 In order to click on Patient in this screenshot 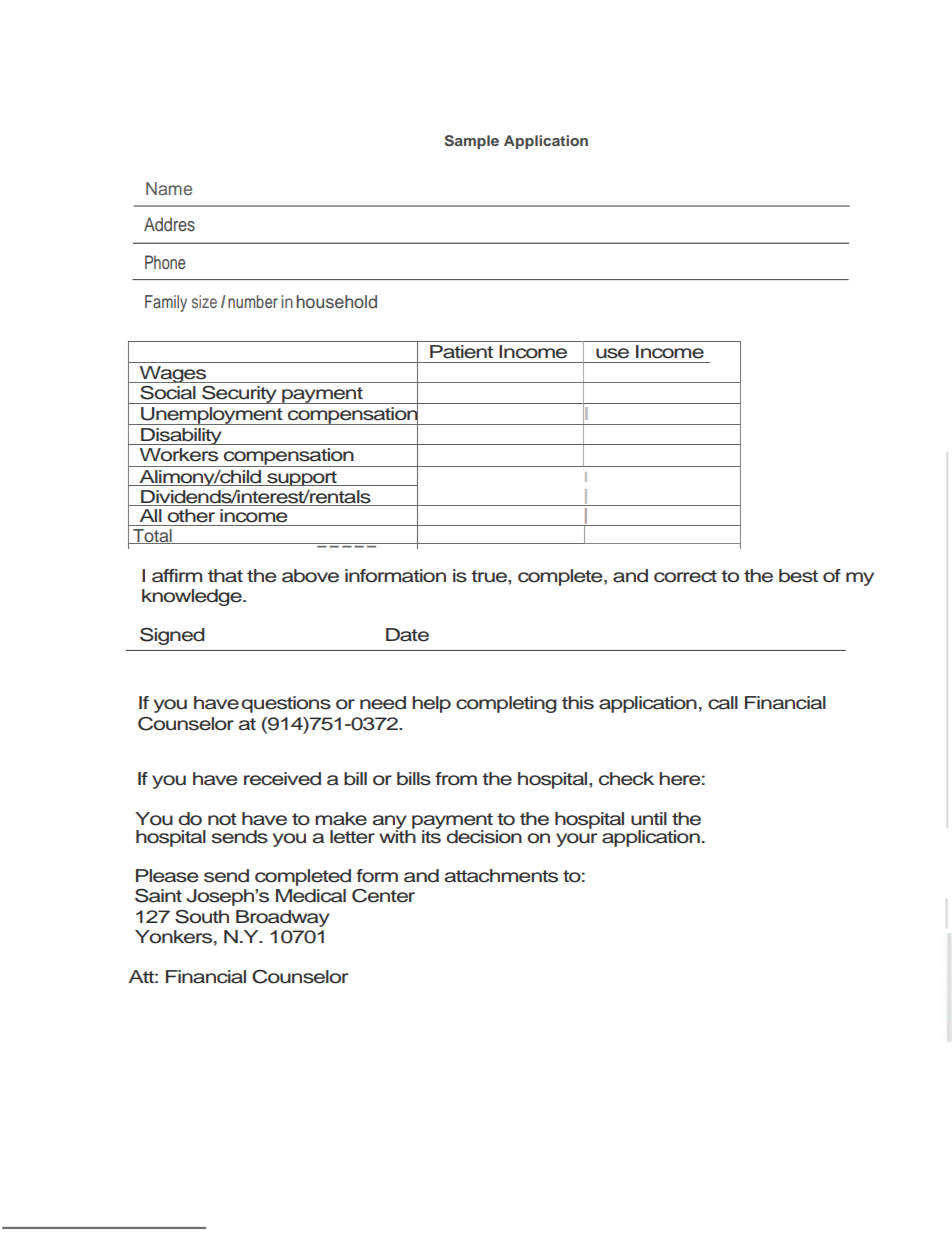, I will do `click(461, 352)`.
